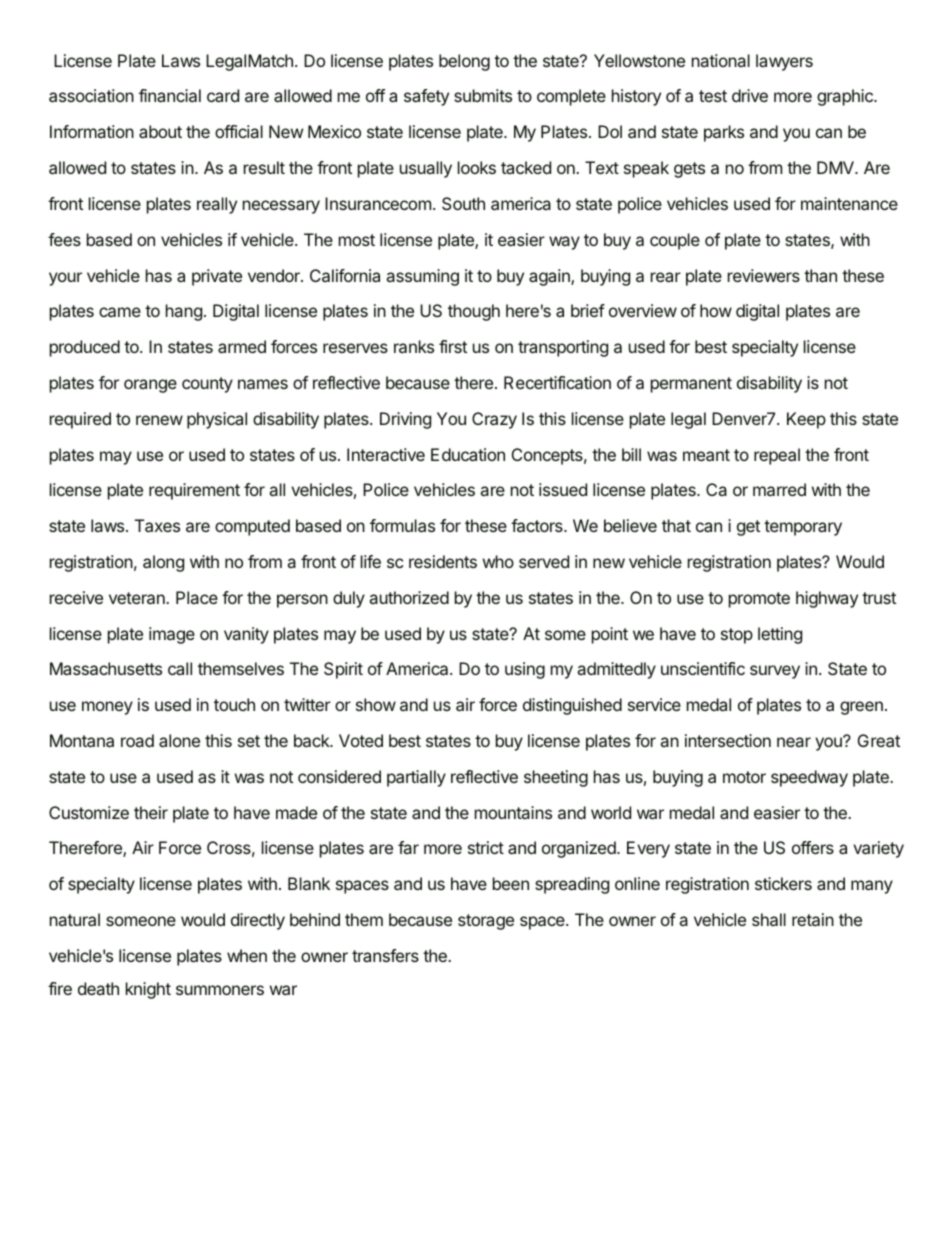  Describe the element at coordinates (184, 312) in the screenshot. I see `hang` at that location.
